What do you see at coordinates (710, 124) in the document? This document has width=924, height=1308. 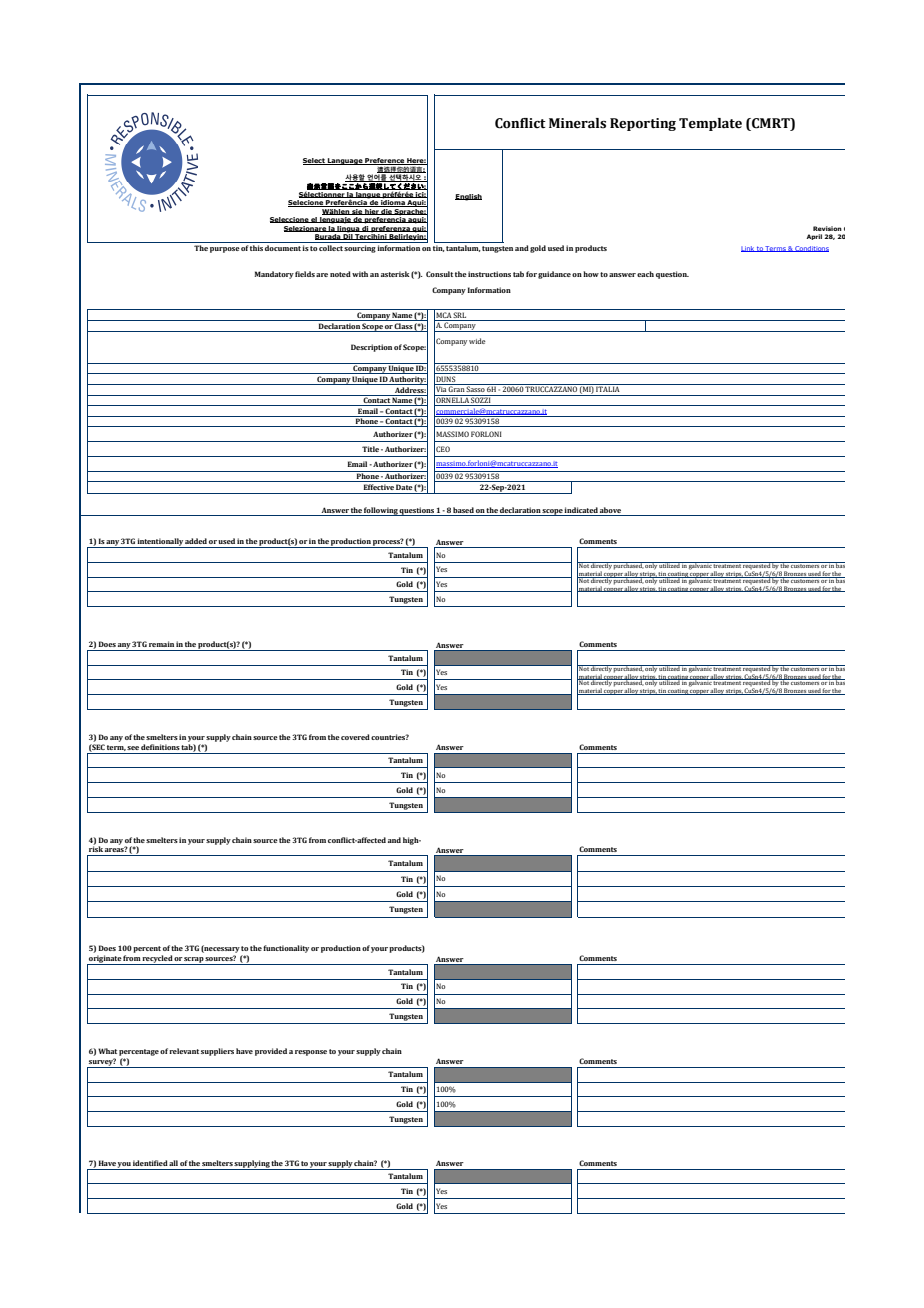 I see `Template` at bounding box center [710, 124].
